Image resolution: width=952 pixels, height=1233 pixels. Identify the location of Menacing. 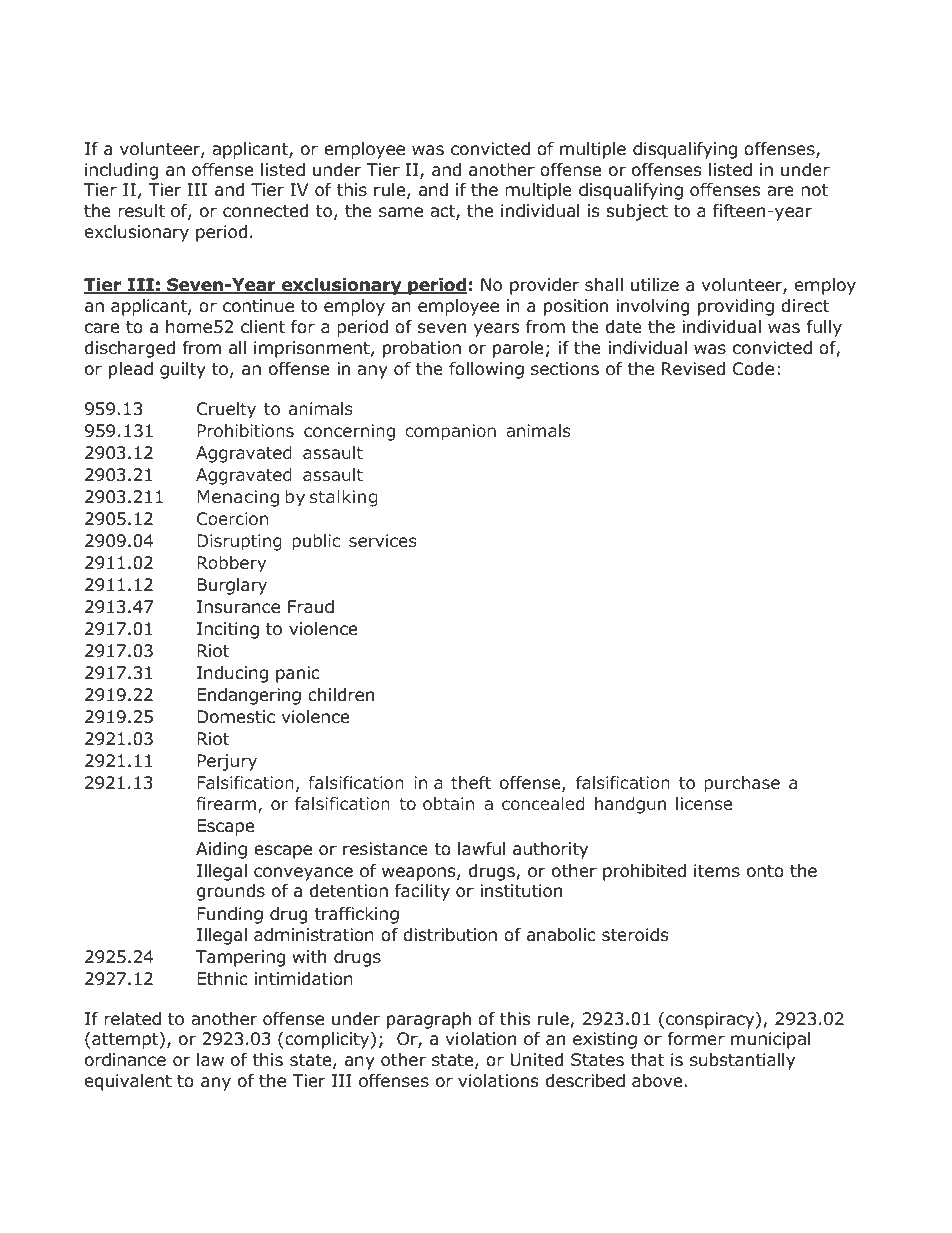
(238, 498).
